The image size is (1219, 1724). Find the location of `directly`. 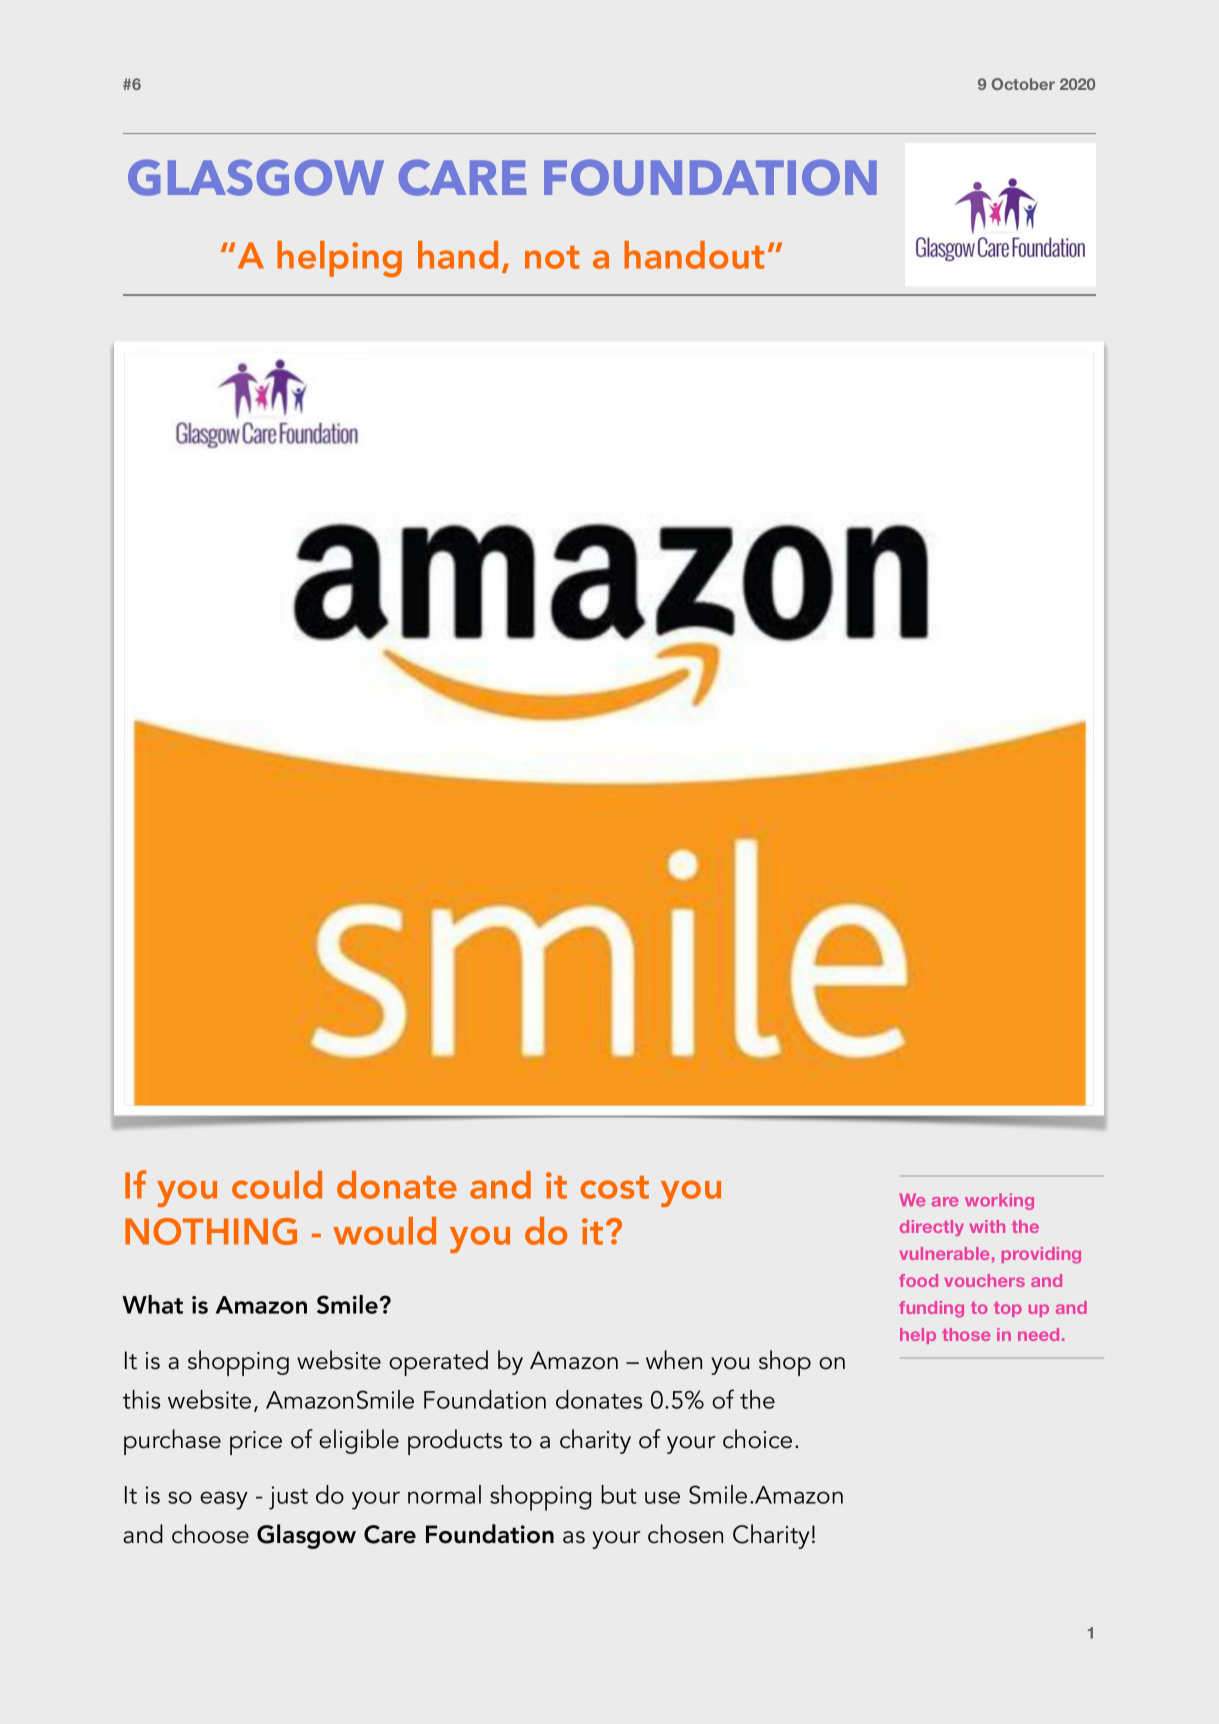

directly is located at coordinates (932, 1228).
